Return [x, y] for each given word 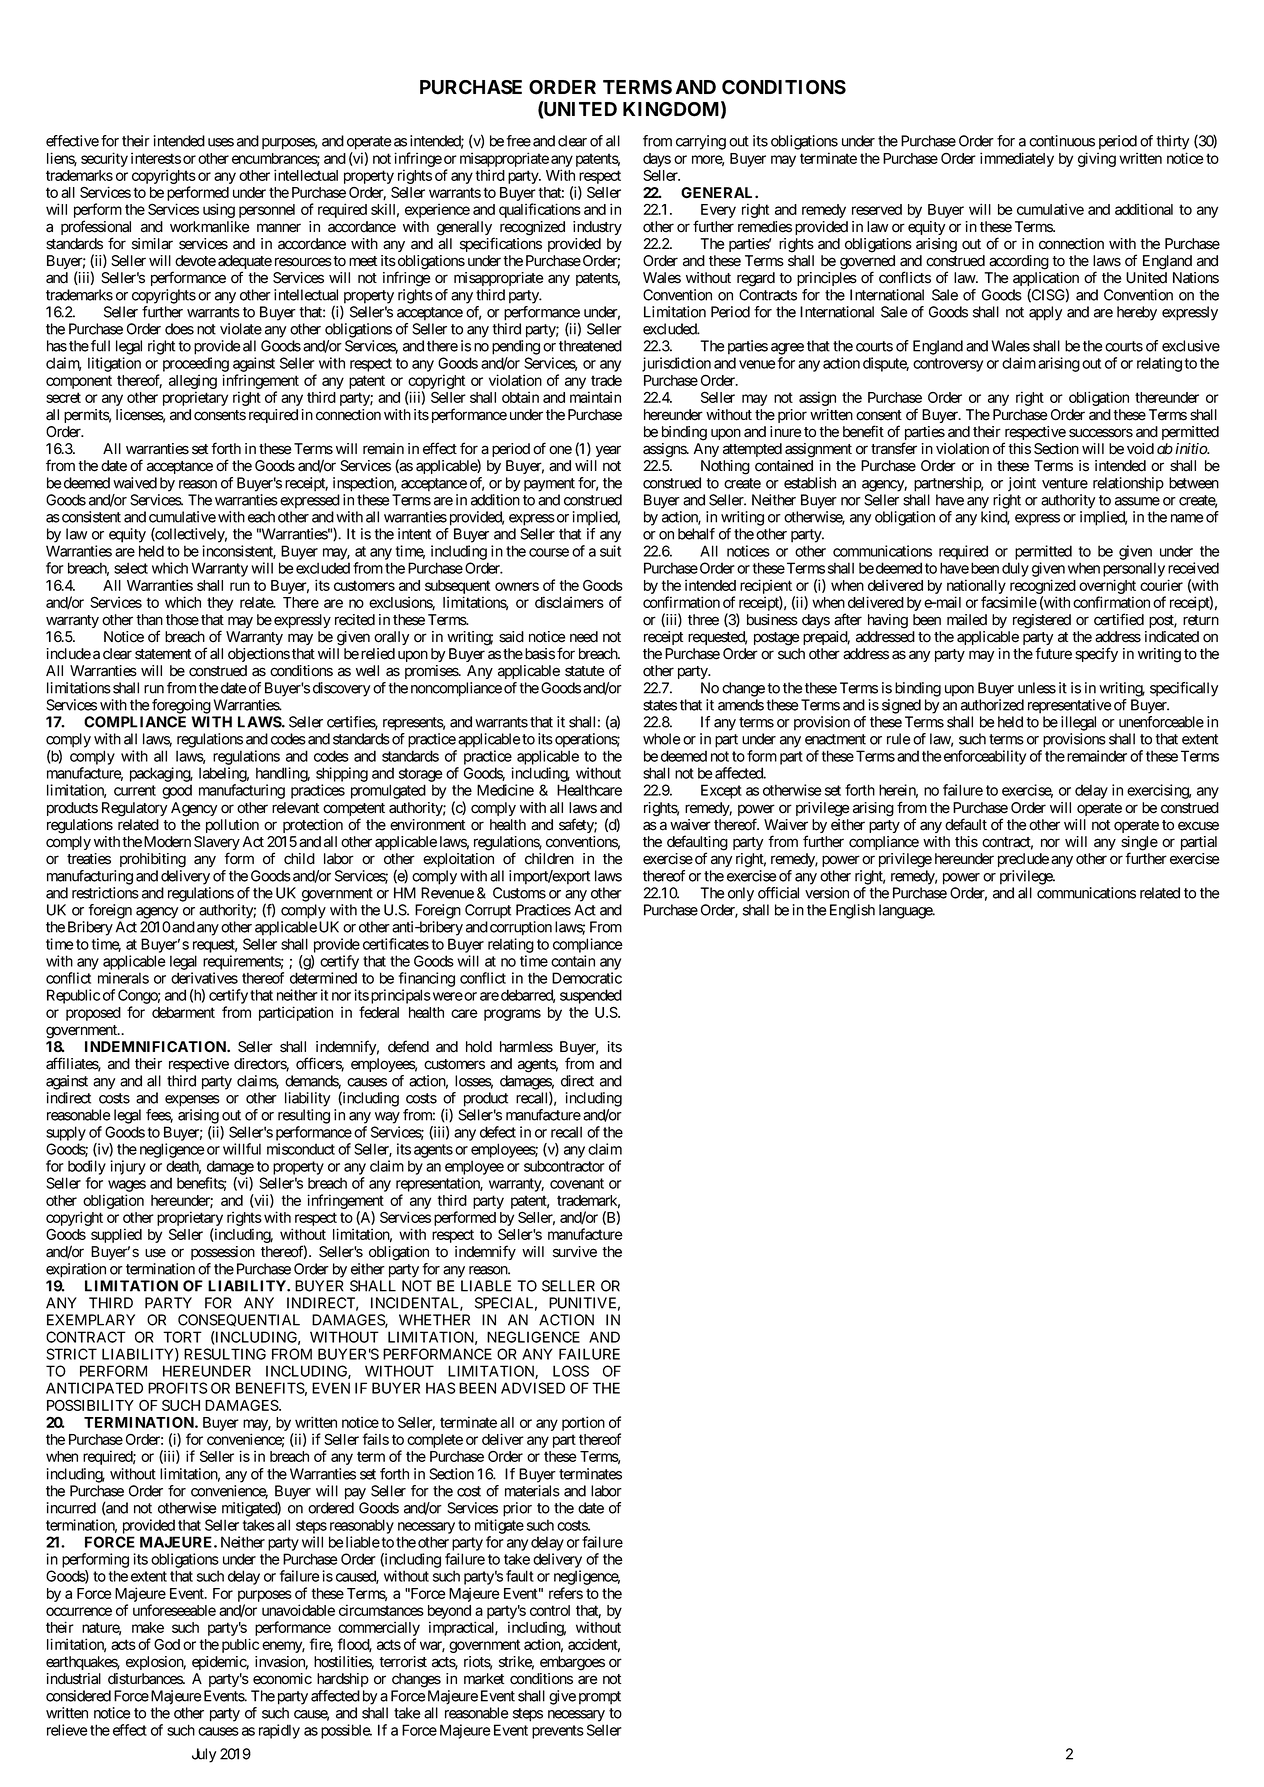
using [219, 210]
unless [1037, 688]
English [852, 911]
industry [597, 228]
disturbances [146, 1679]
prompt [600, 1698]
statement [163, 654]
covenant [577, 1183]
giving [1097, 159]
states [660, 705]
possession [223, 1253]
